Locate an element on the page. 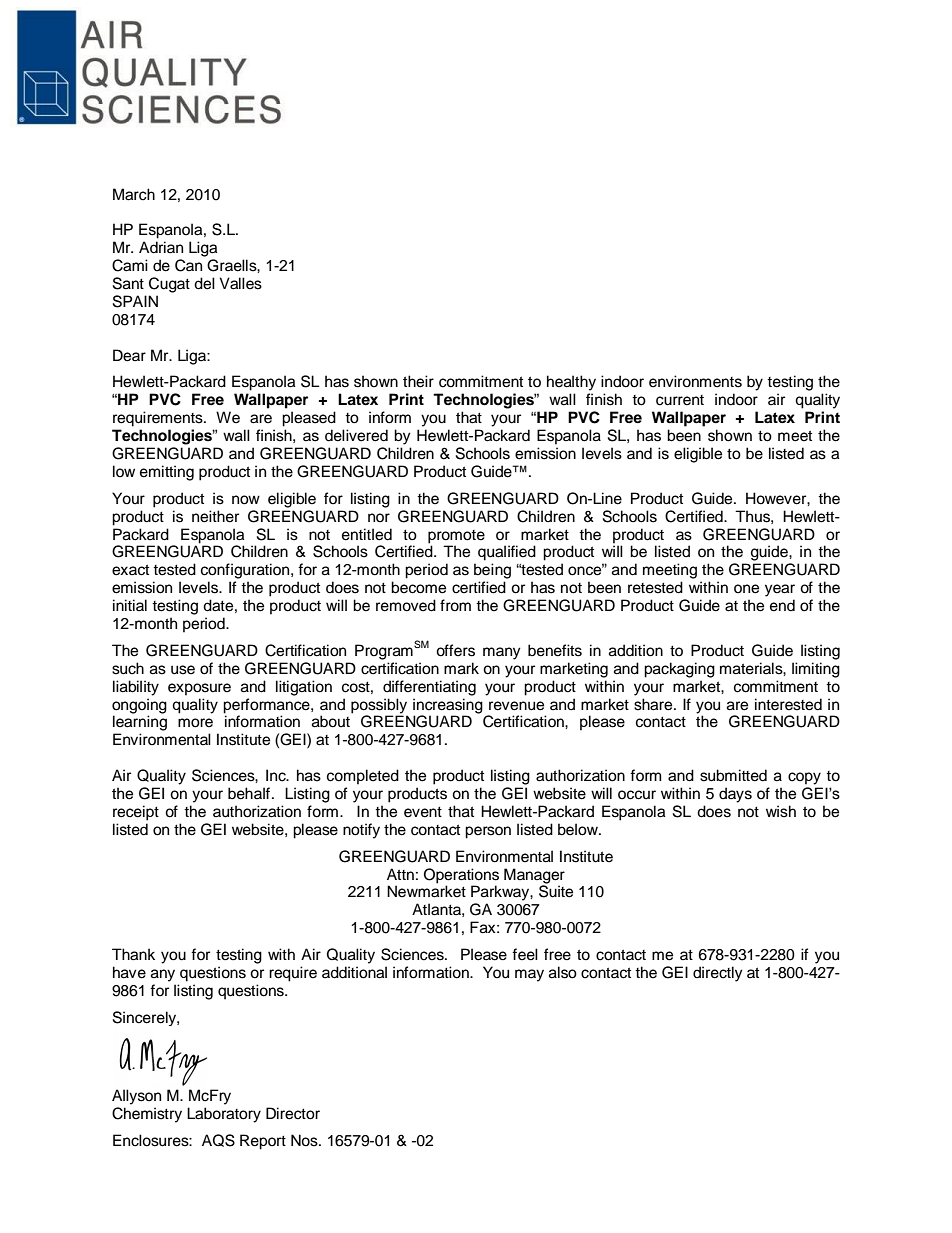  one is located at coordinates (746, 589).
